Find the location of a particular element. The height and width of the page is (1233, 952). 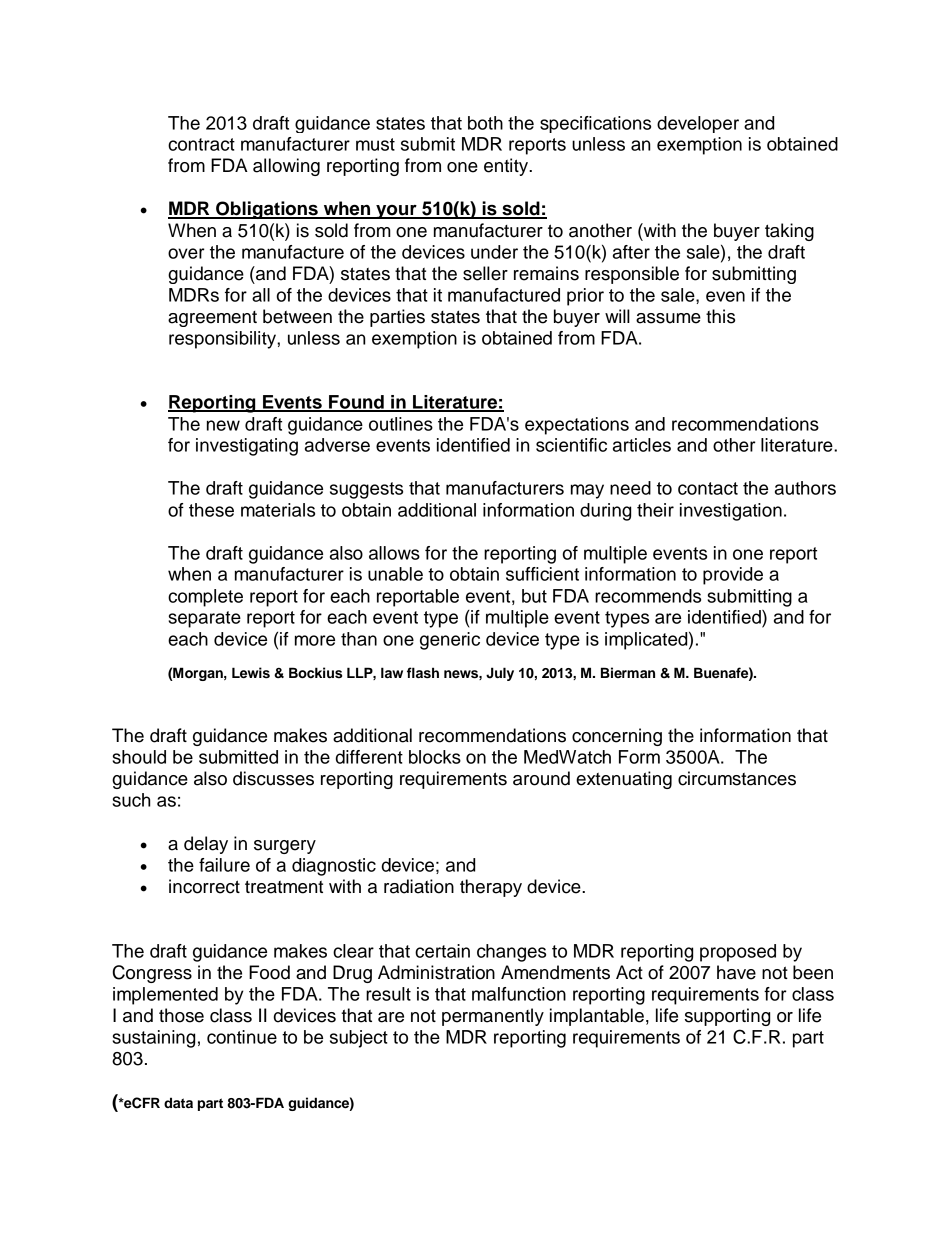

separate is located at coordinates (204, 619).
